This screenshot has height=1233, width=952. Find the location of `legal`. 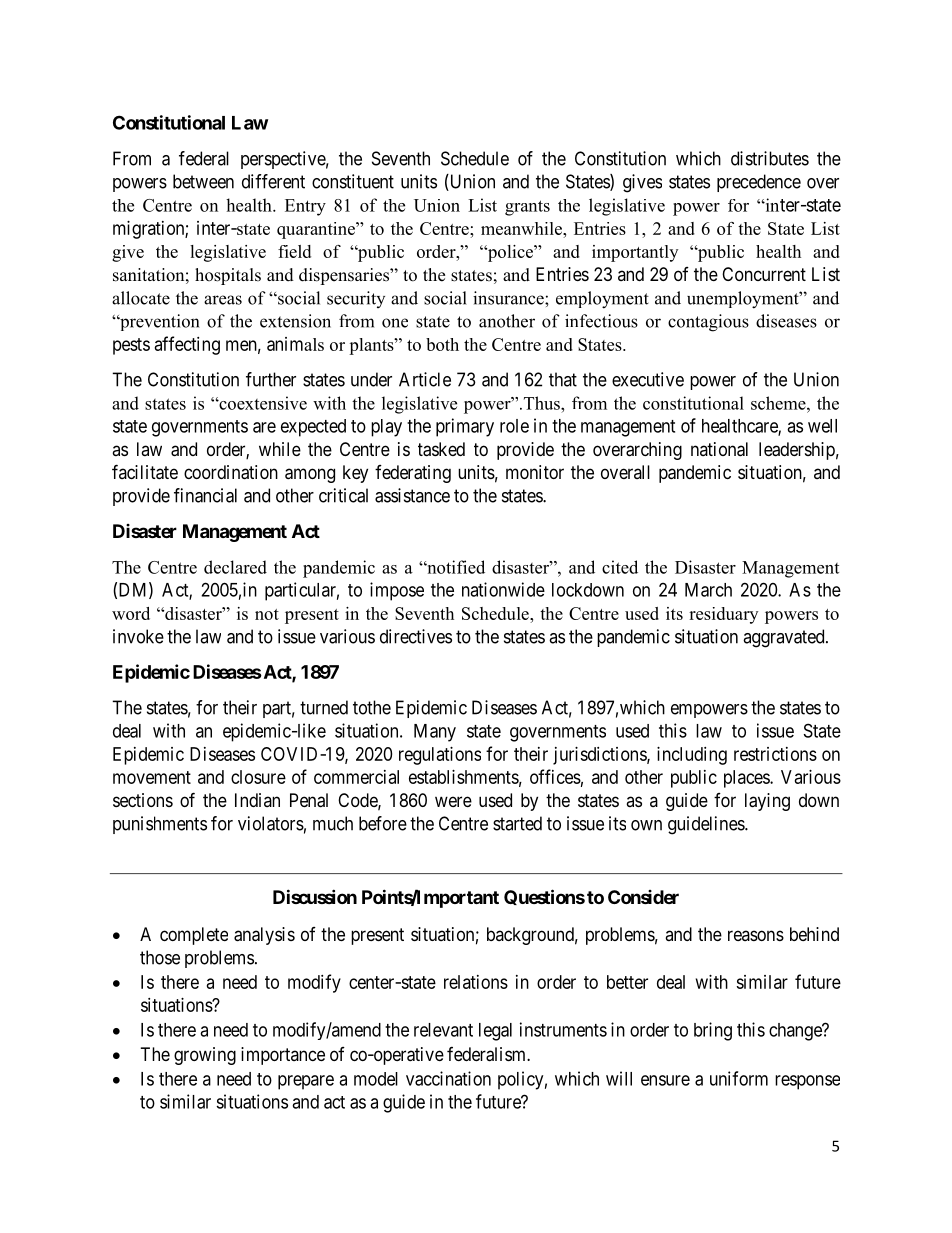

legal is located at coordinates (495, 1032).
